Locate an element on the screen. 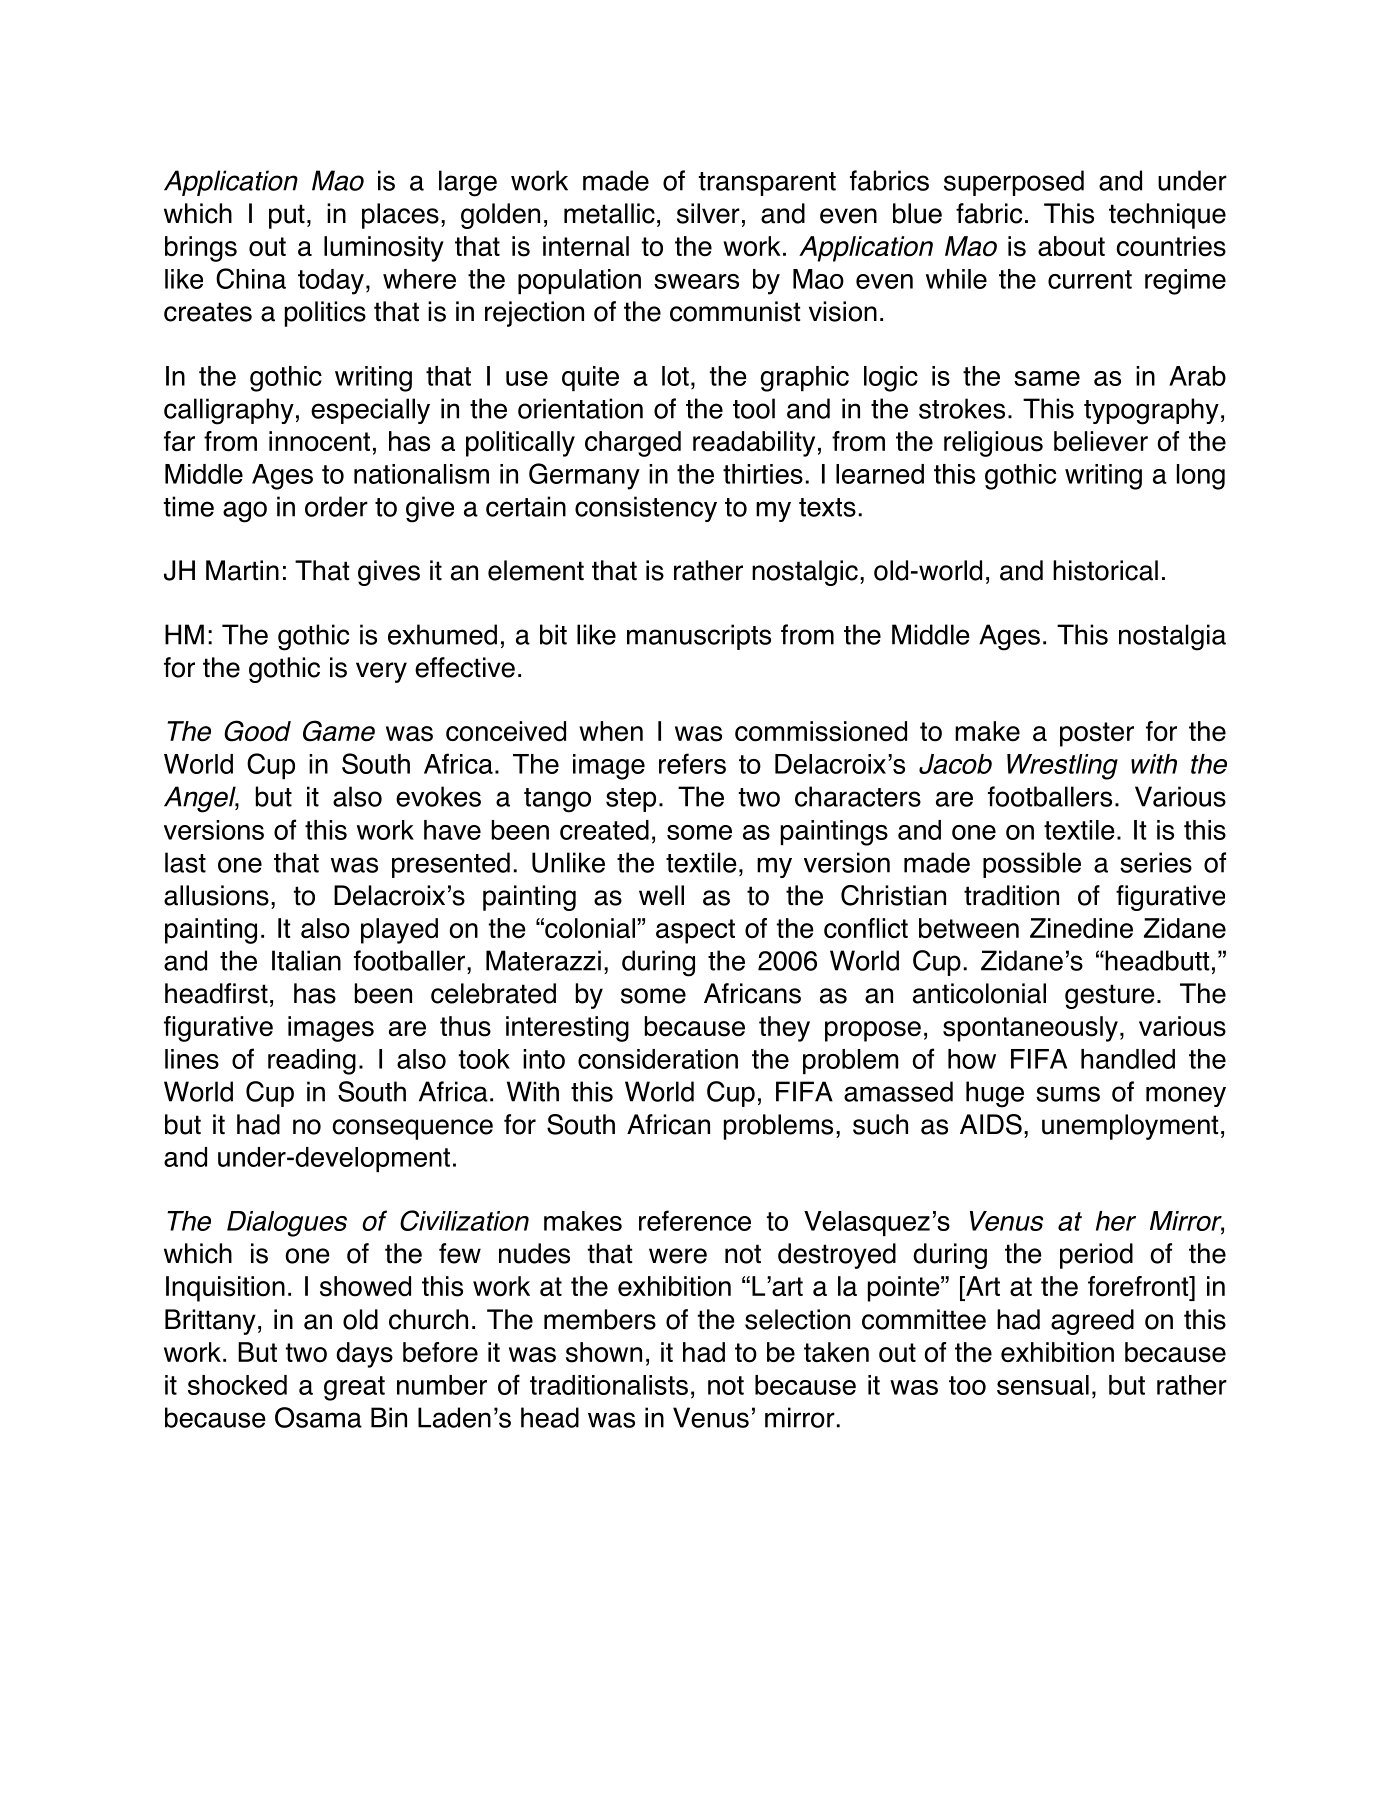 The image size is (1390, 1799). about is located at coordinates (1071, 246).
